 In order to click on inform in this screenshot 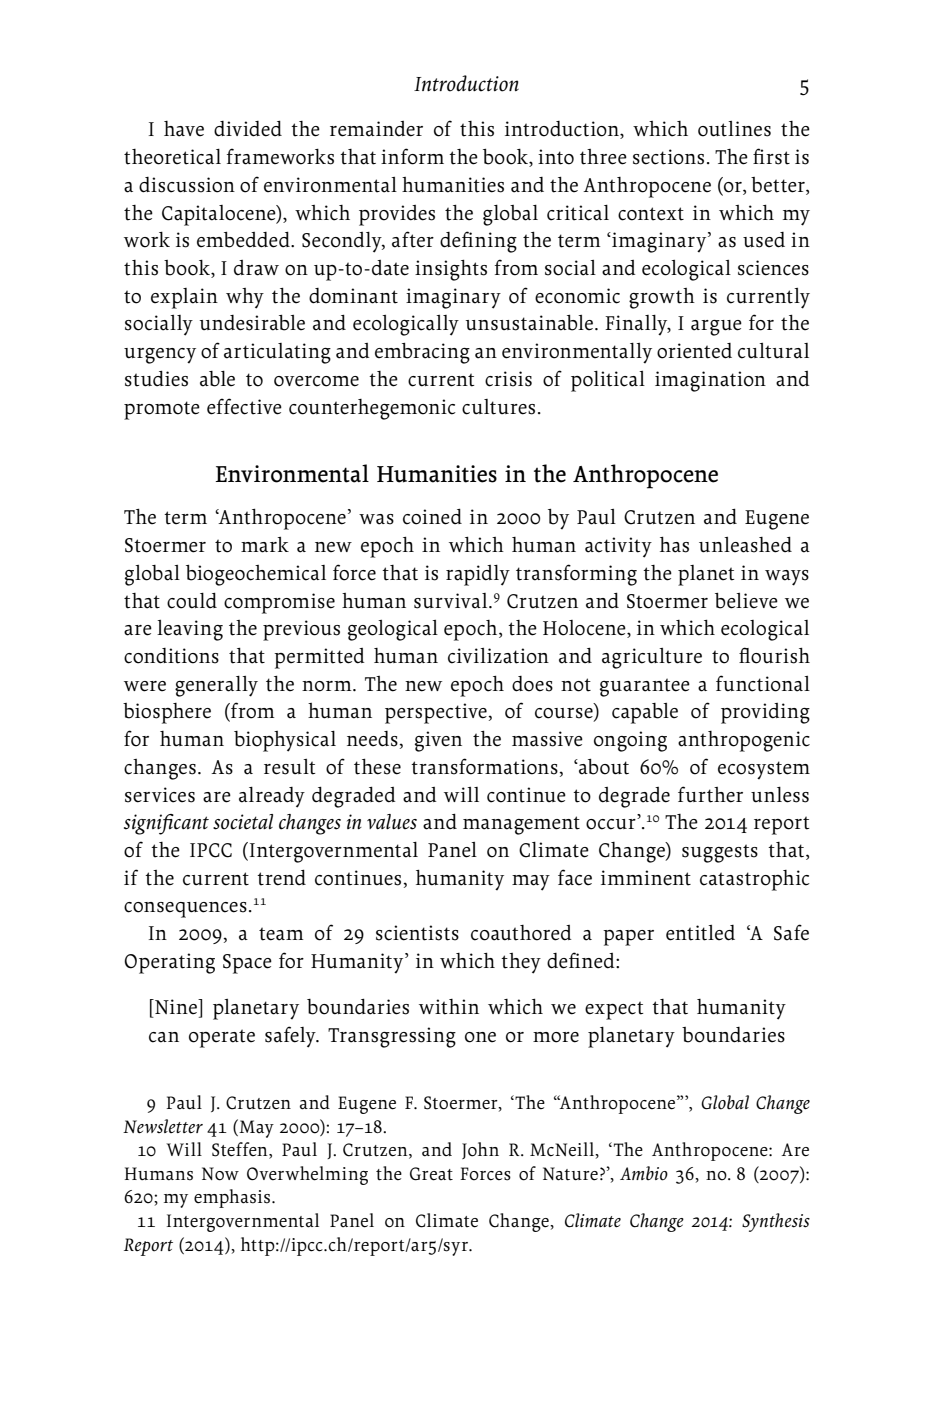, I will do `click(412, 156)`.
